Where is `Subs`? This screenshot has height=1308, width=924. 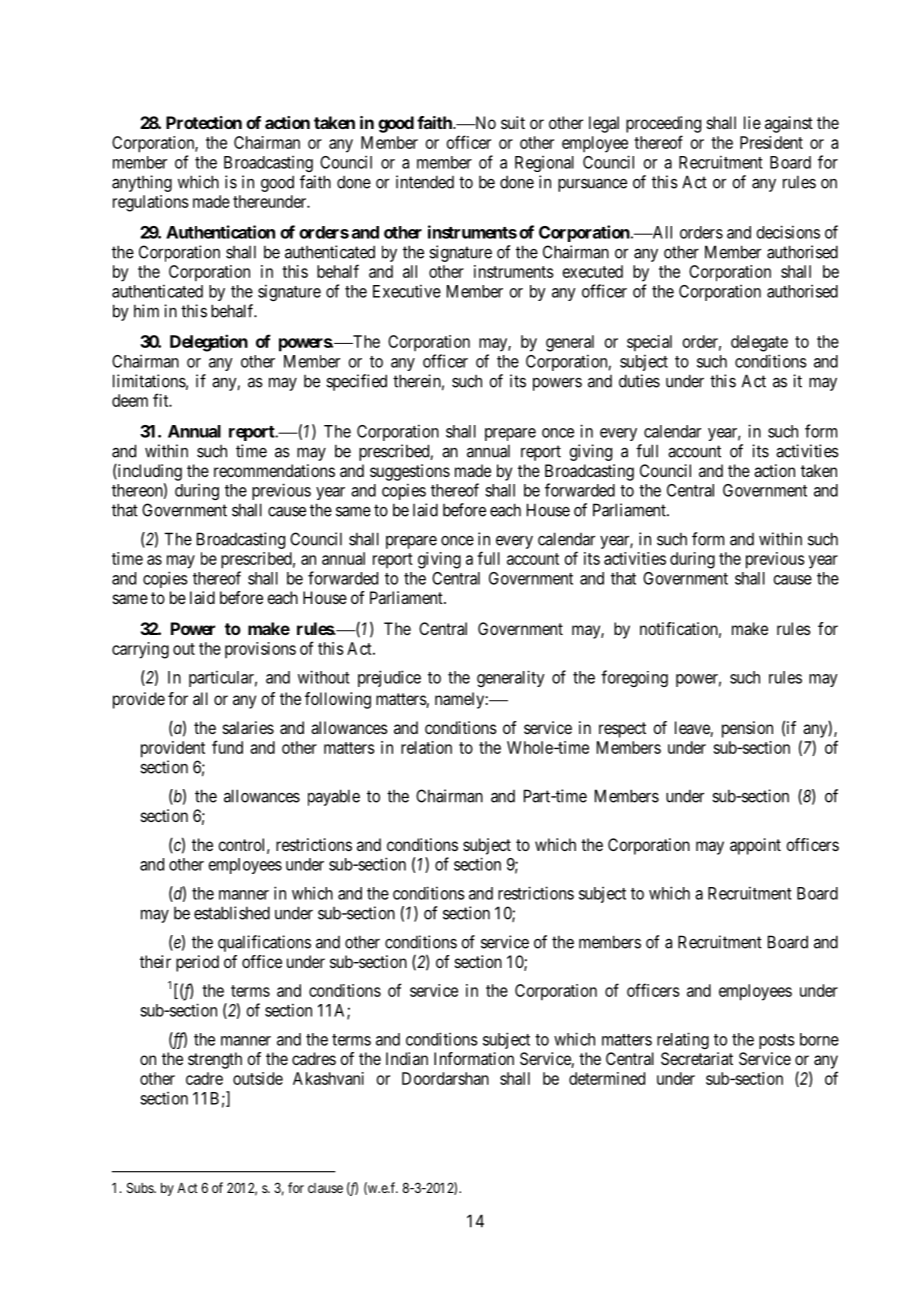 Subs is located at coordinates (141, 1187).
